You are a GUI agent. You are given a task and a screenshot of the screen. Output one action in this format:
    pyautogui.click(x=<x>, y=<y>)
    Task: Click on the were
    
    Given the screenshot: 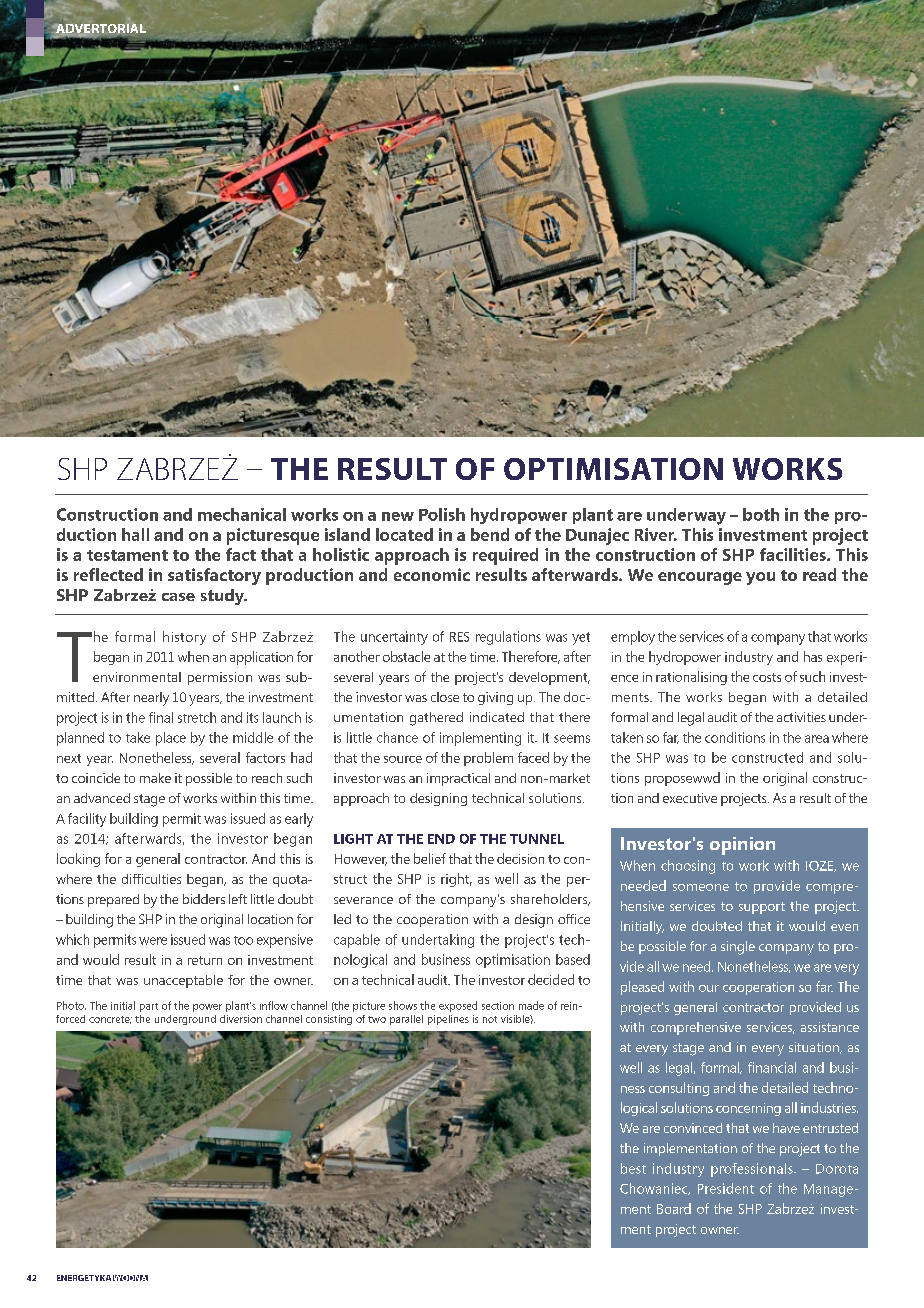 What is the action you would take?
    pyautogui.click(x=153, y=941)
